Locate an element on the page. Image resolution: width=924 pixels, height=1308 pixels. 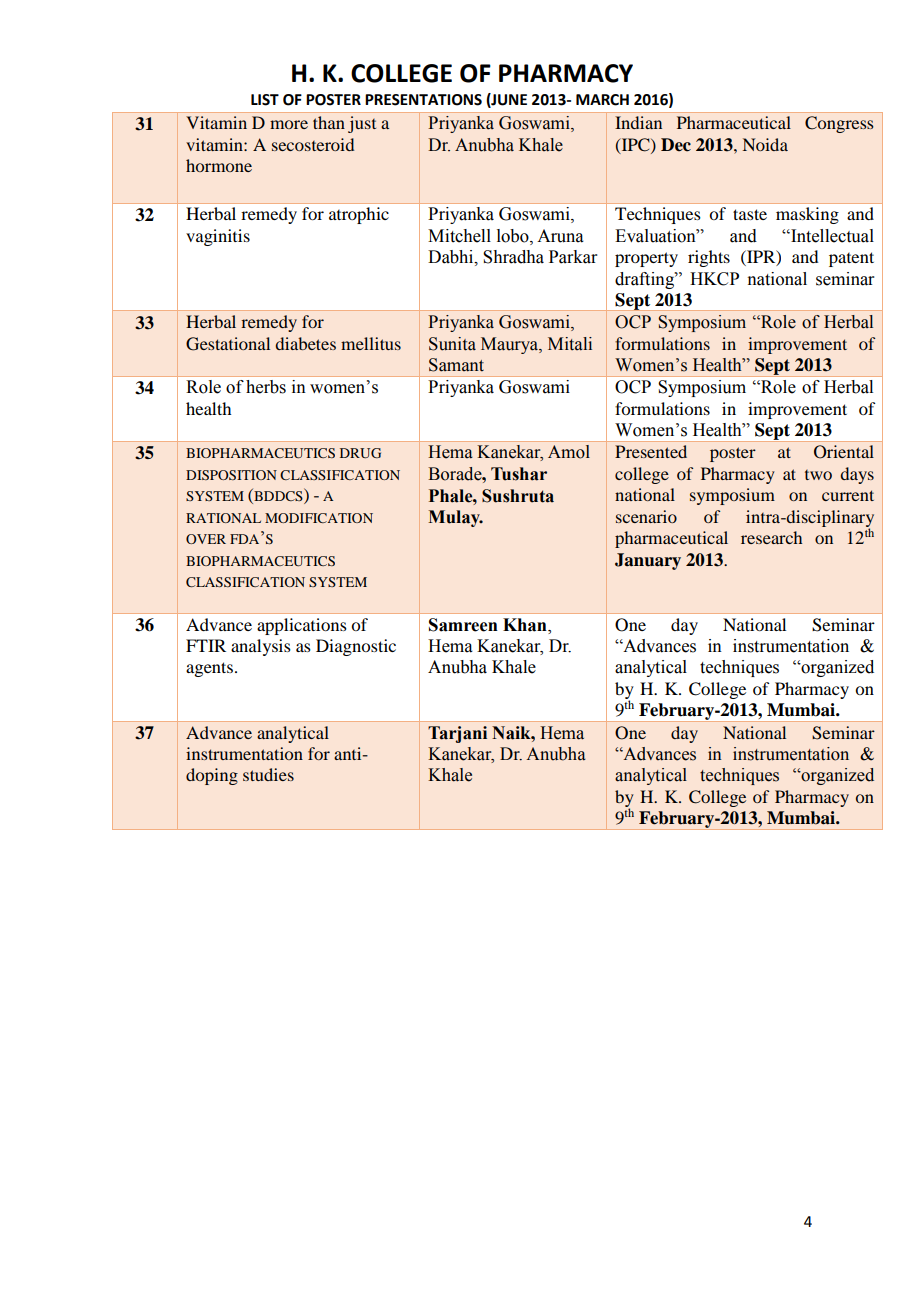
Amol is located at coordinates (569, 452).
